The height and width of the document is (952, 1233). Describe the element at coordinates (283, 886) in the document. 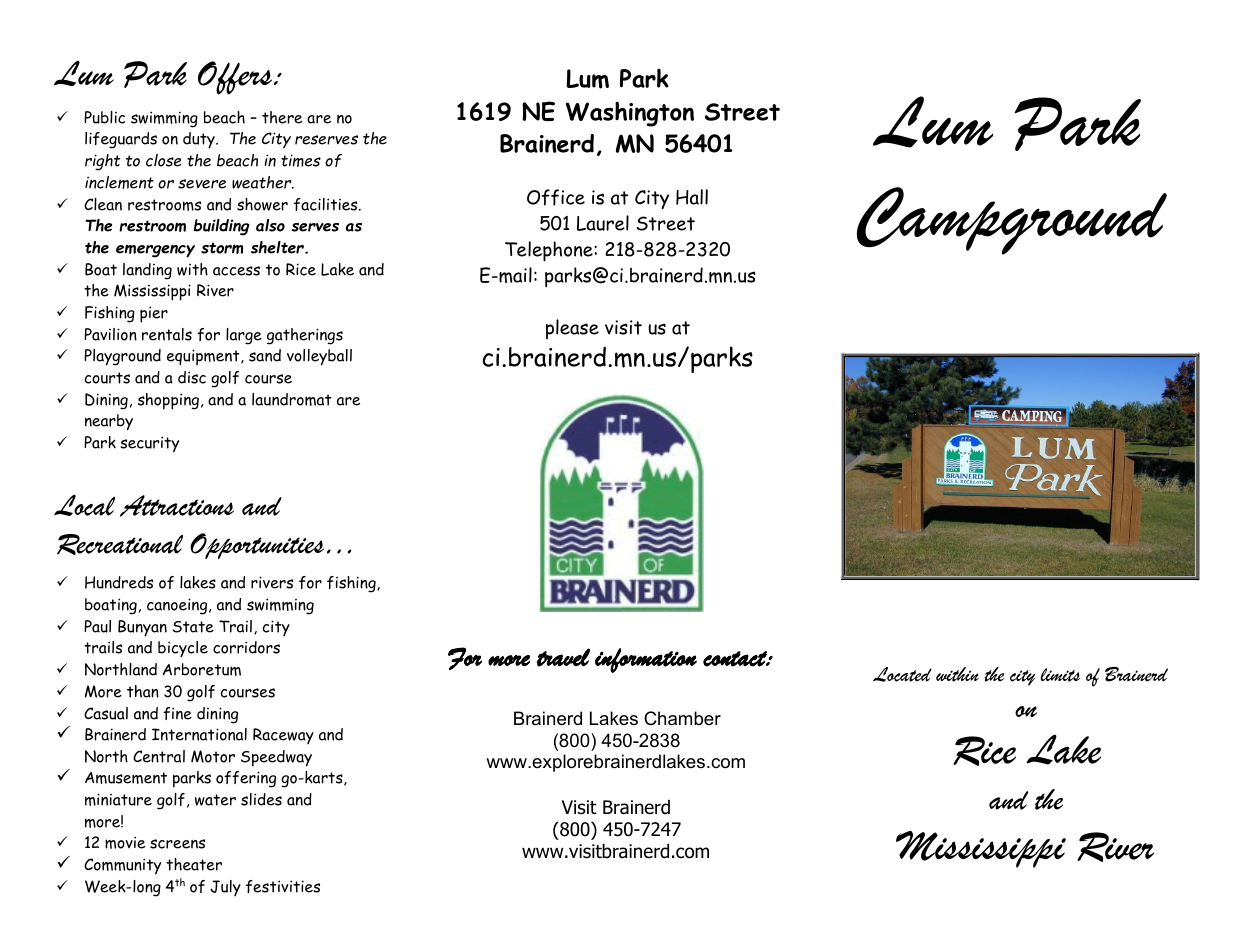

I see `festivities` at that location.
